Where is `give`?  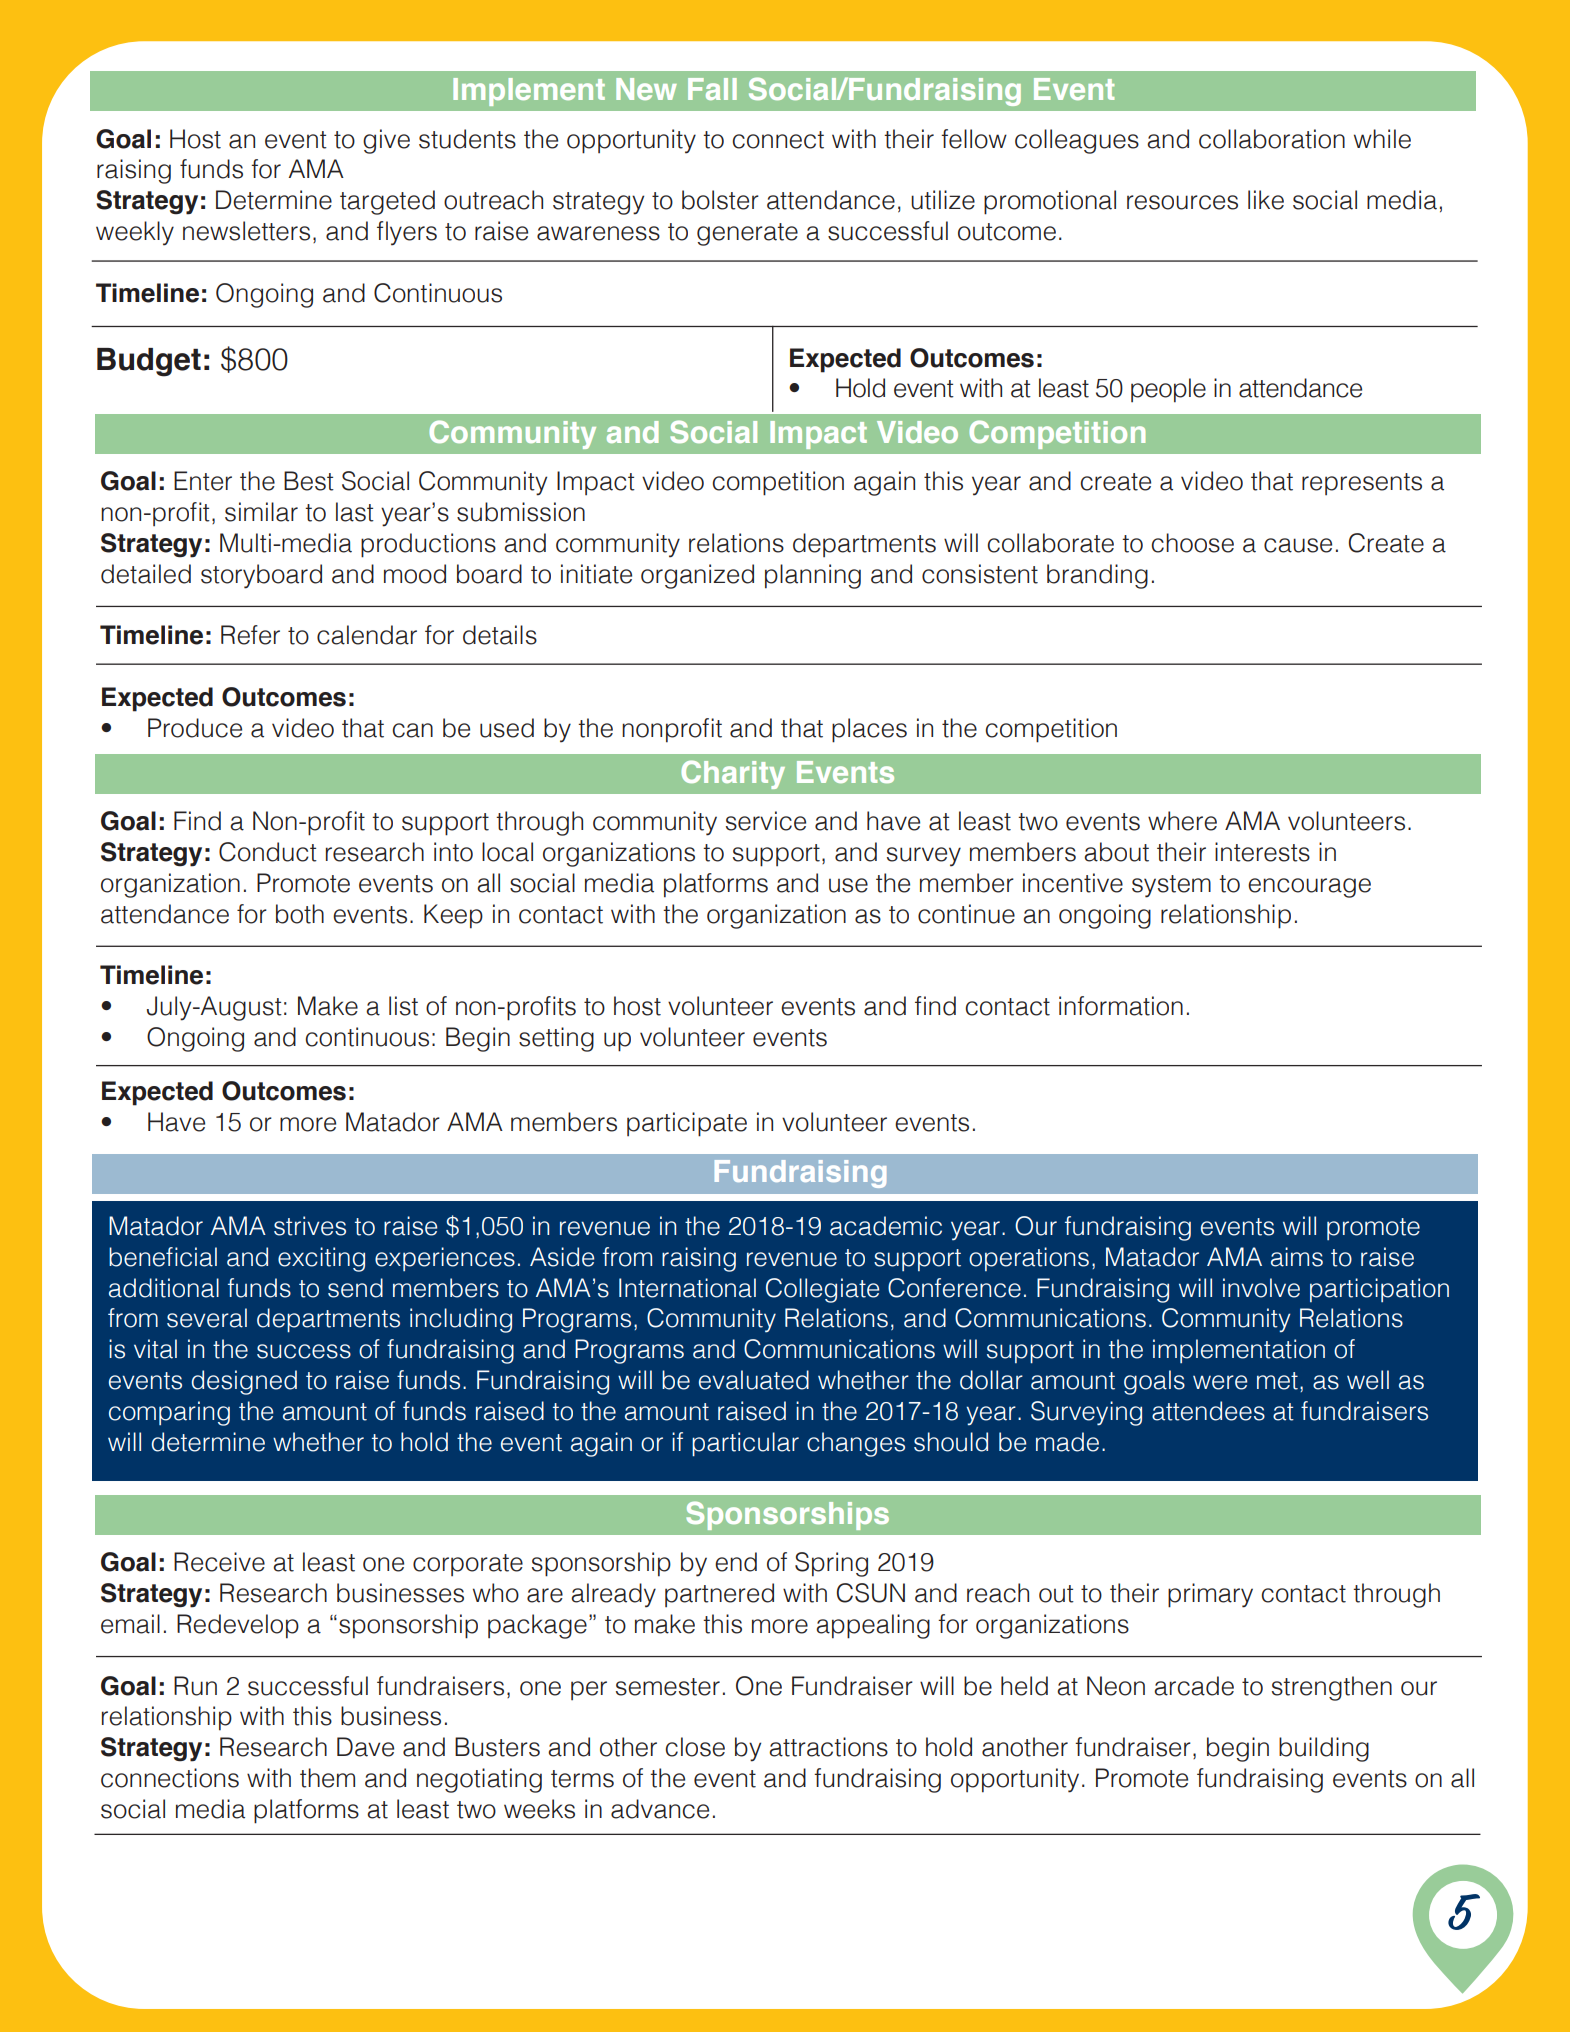 give is located at coordinates (386, 141).
